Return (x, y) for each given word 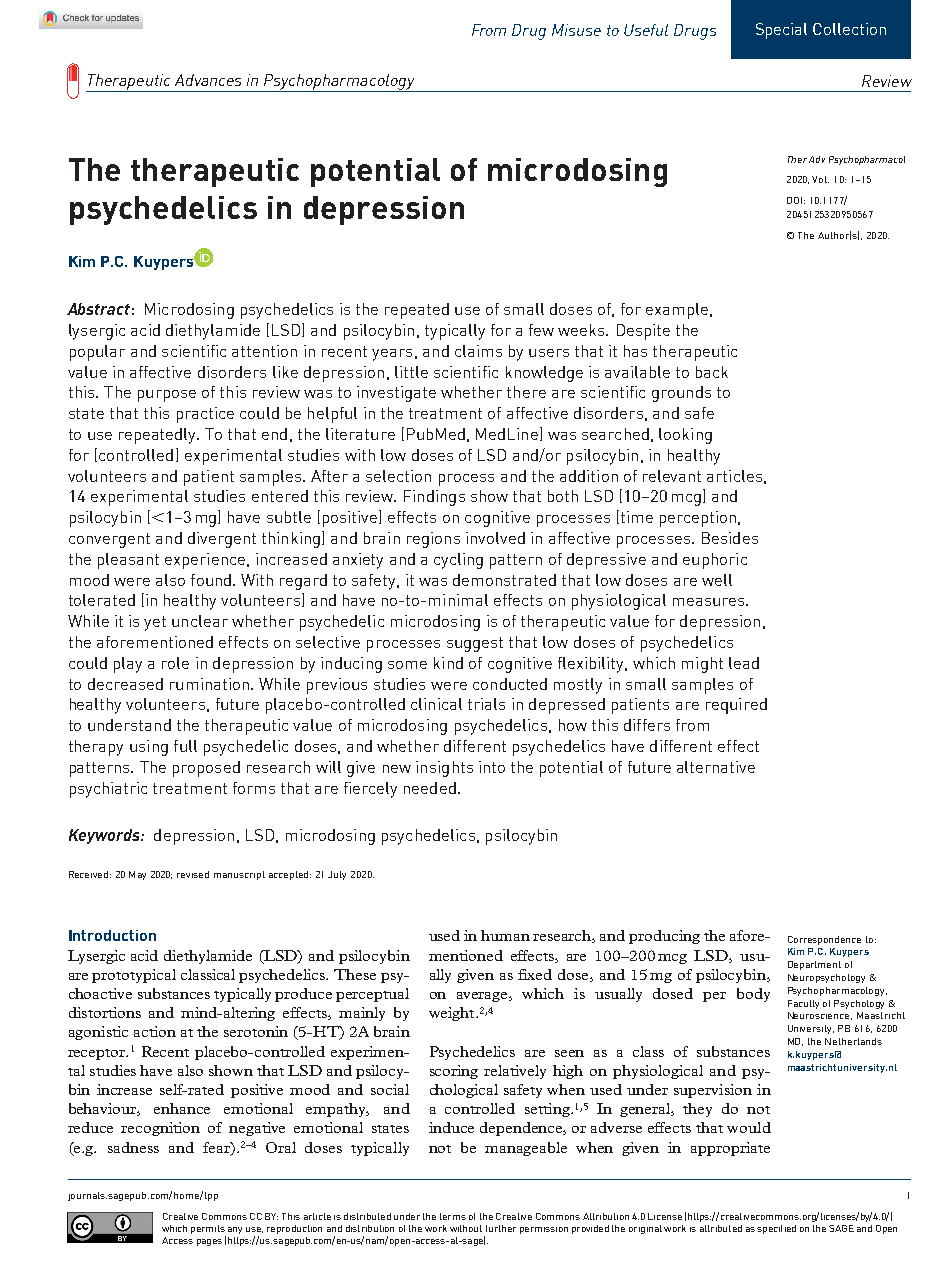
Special (781, 31)
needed (430, 788)
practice (205, 415)
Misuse (576, 30)
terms (453, 1216)
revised (193, 874)
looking (685, 436)
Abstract (98, 309)
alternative (716, 767)
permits (208, 1231)
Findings (434, 498)
